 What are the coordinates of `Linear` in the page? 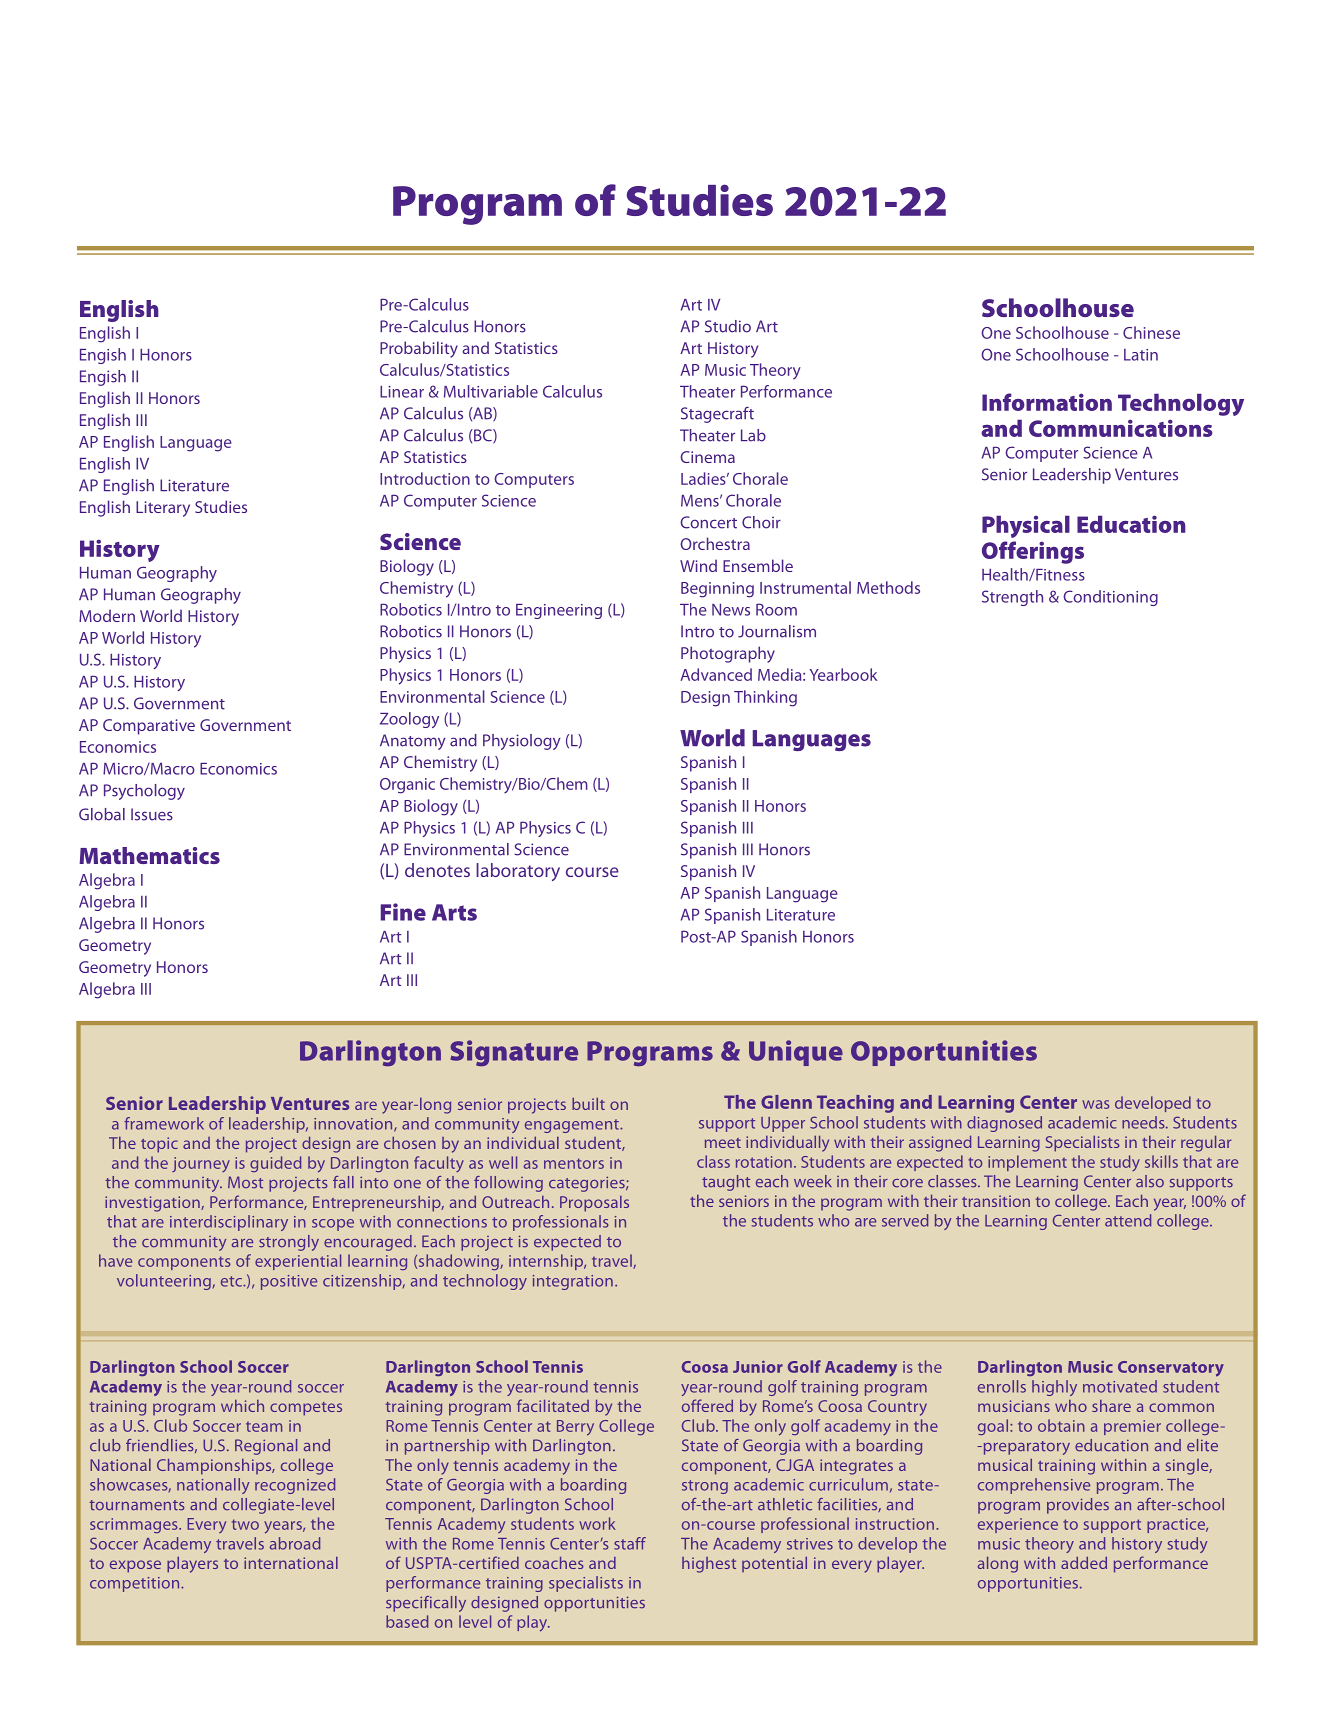 It's located at (402, 392).
